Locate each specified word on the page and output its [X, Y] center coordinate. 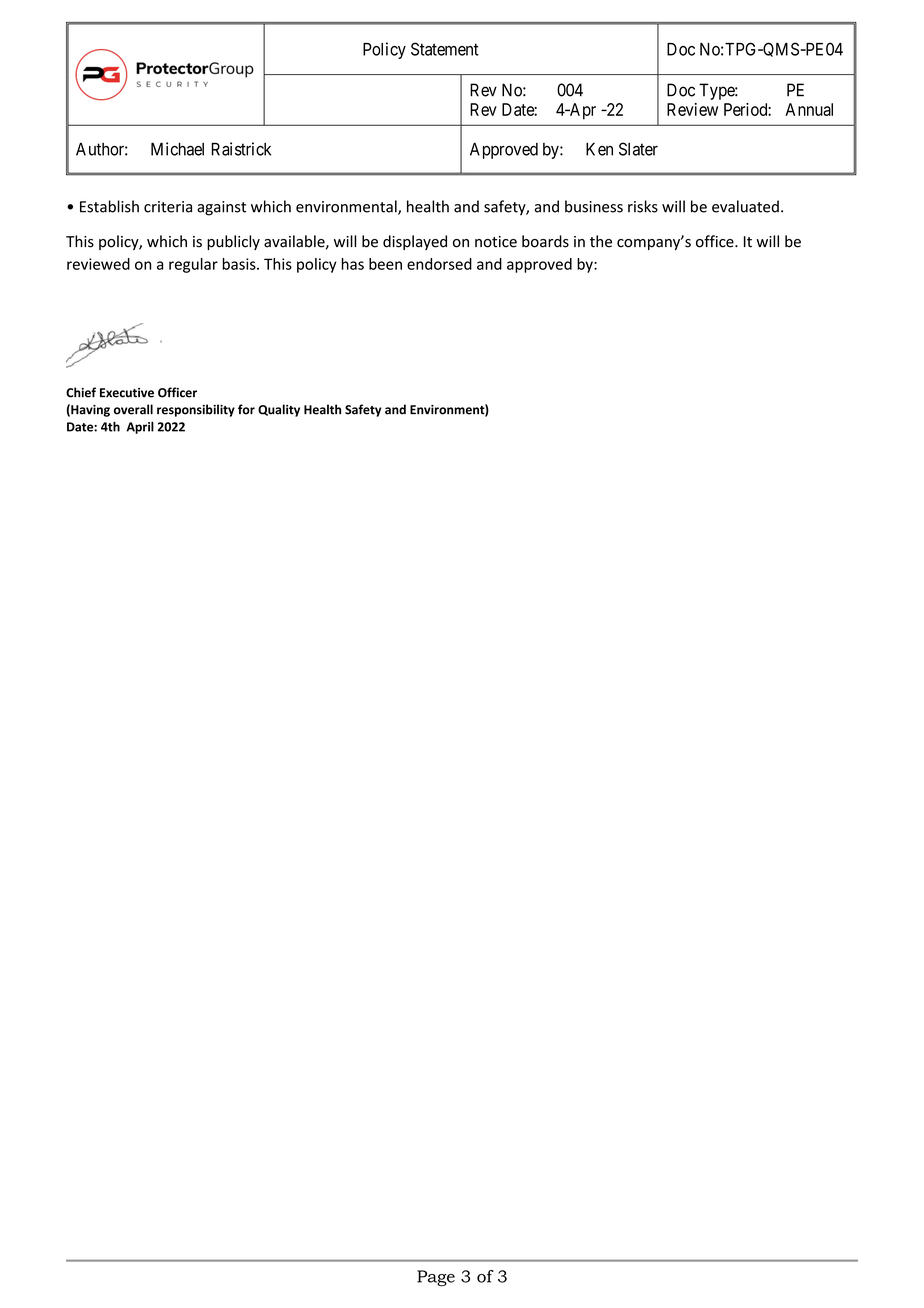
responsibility [196, 410]
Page [436, 1278]
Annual [809, 109]
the [601, 241]
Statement [445, 49]
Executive [127, 393]
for [246, 409]
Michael [177, 149]
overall [133, 409]
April [140, 427]
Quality [279, 410]
